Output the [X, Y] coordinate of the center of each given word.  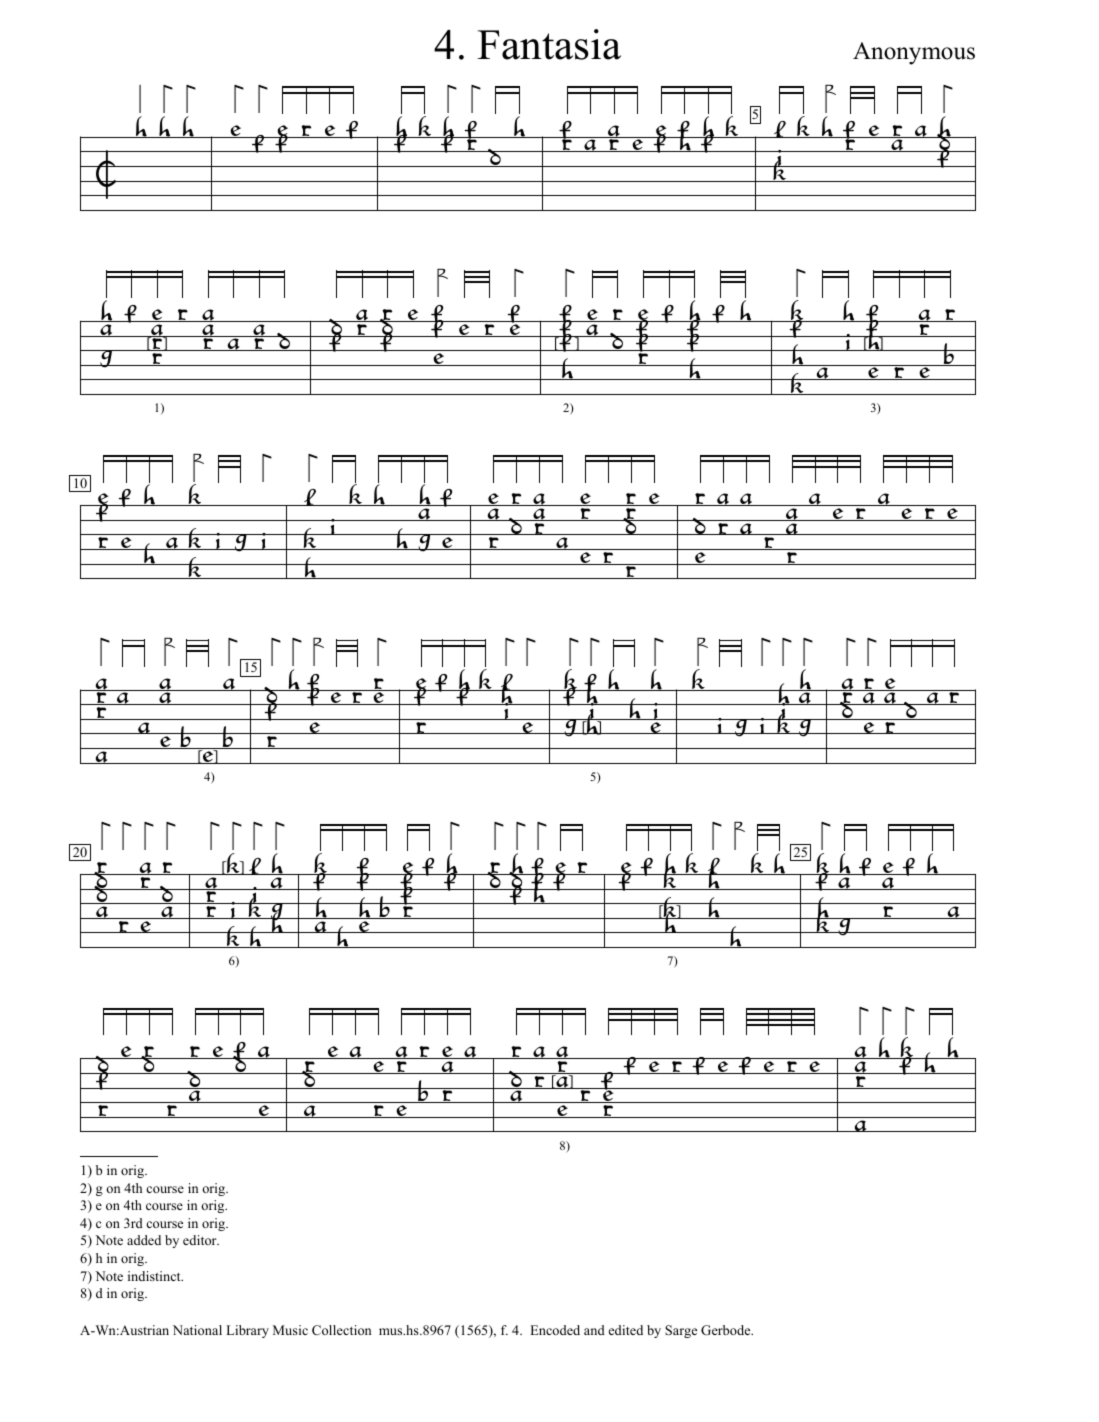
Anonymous [914, 53]
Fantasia [549, 44]
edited [626, 1330]
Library [247, 1331]
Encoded [555, 1330]
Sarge [681, 1331]
